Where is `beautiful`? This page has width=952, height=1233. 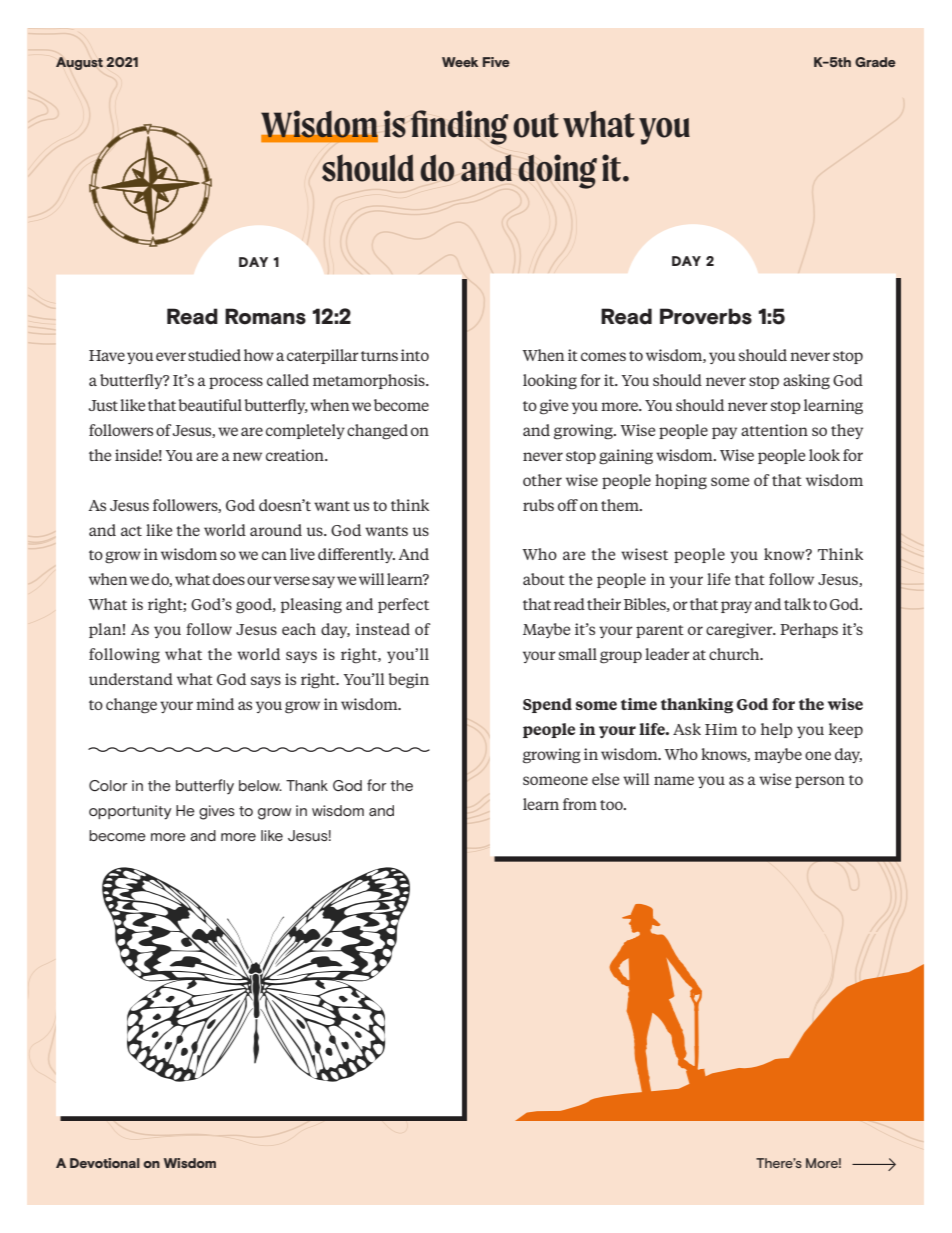
beautiful is located at coordinates (210, 405).
